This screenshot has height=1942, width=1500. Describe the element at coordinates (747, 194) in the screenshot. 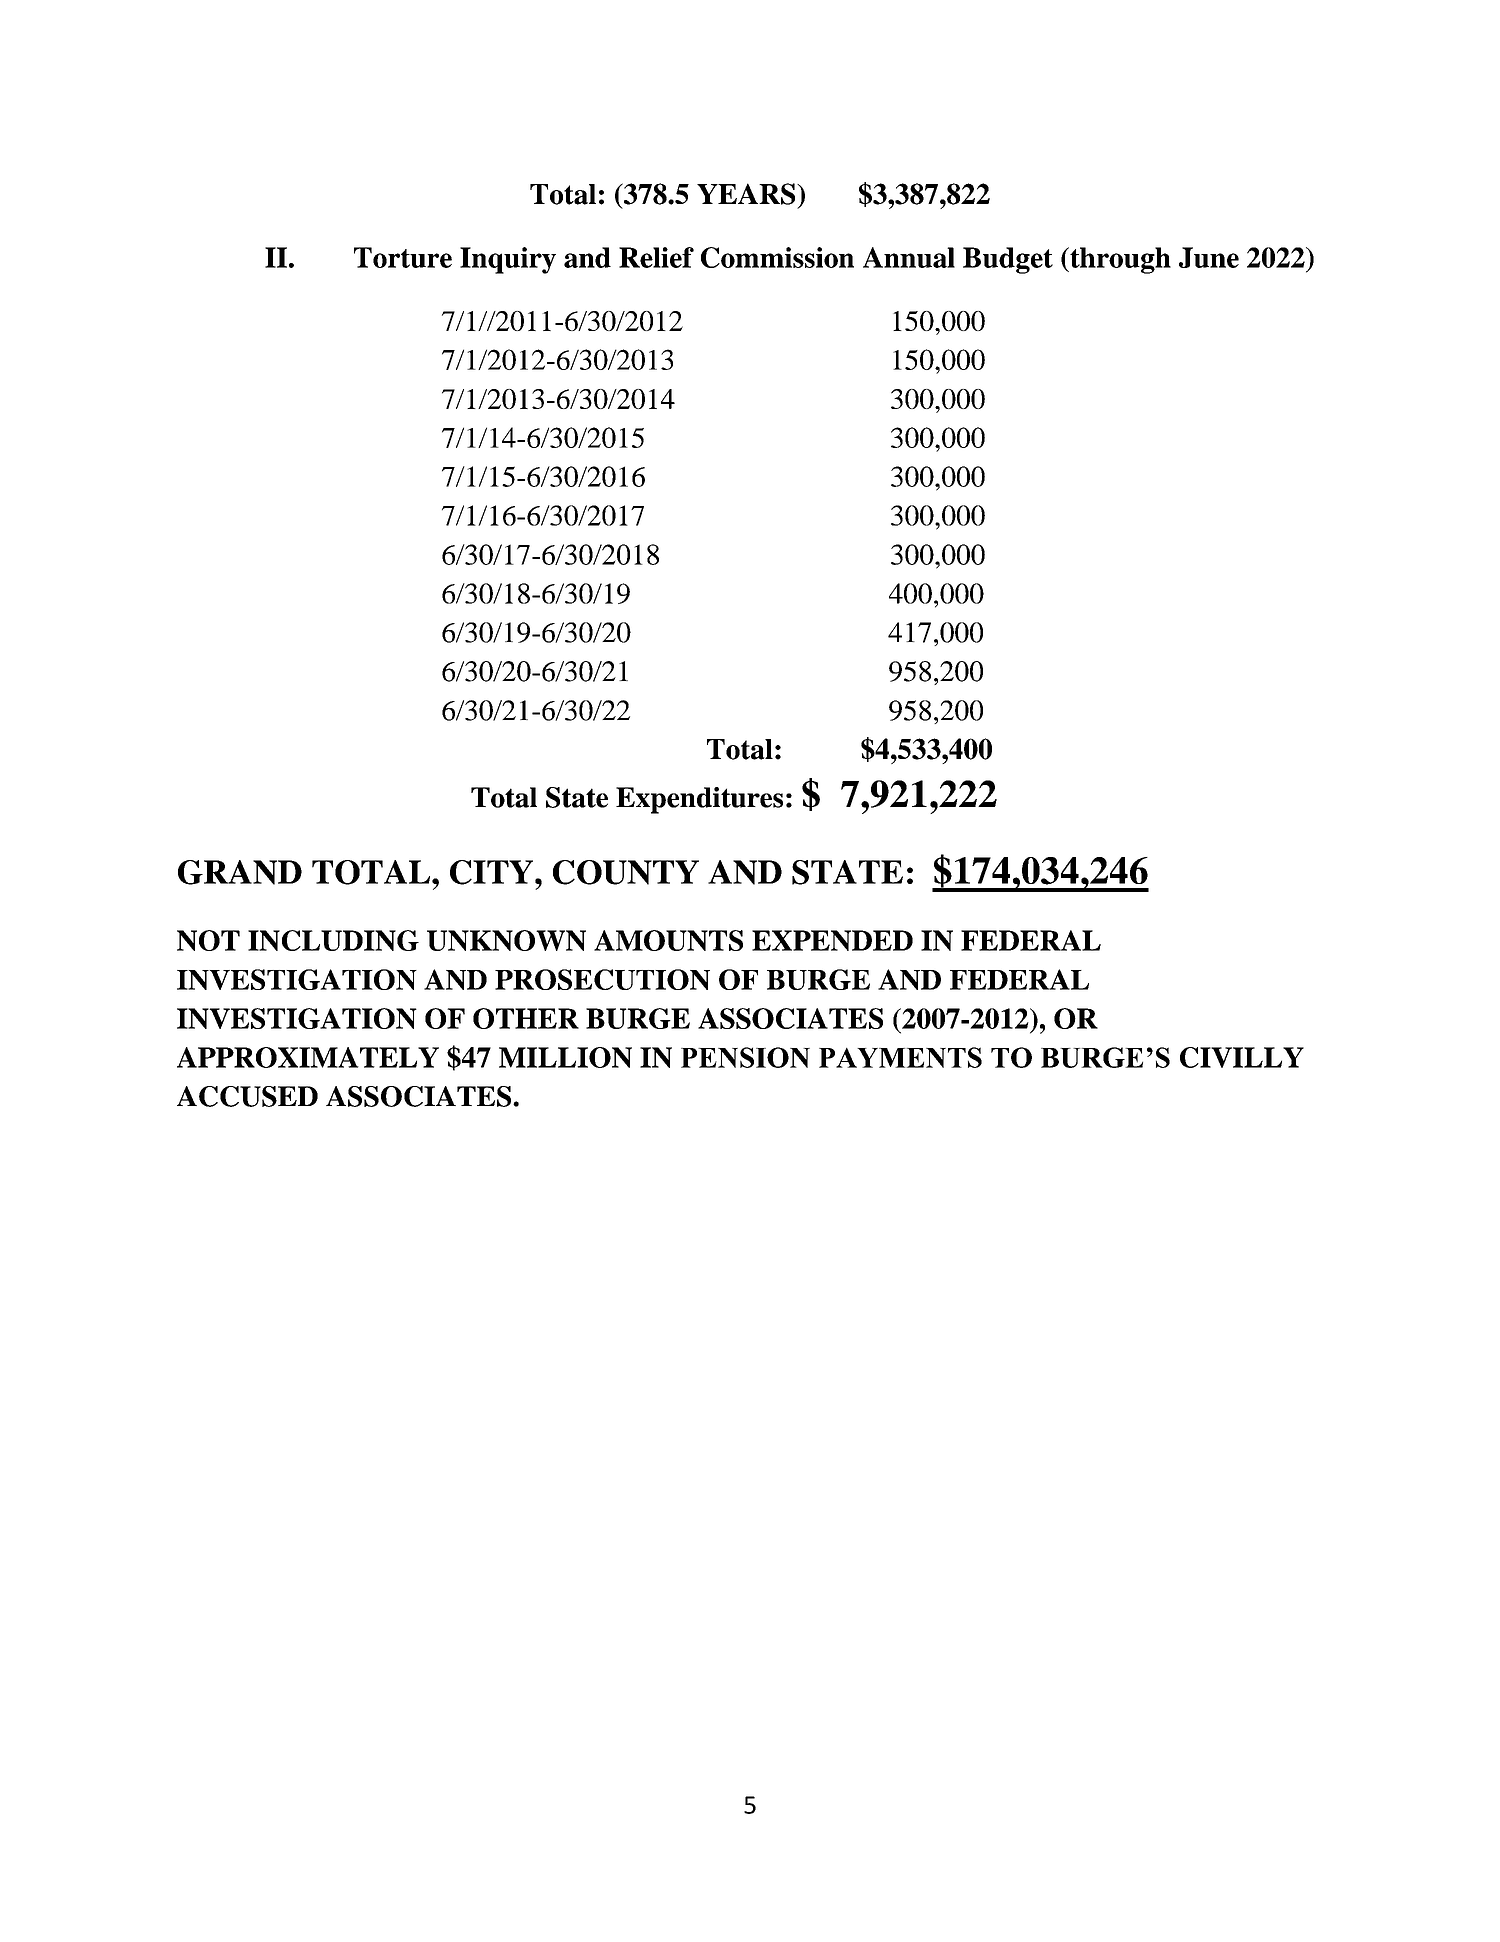

I see `YEARS` at that location.
